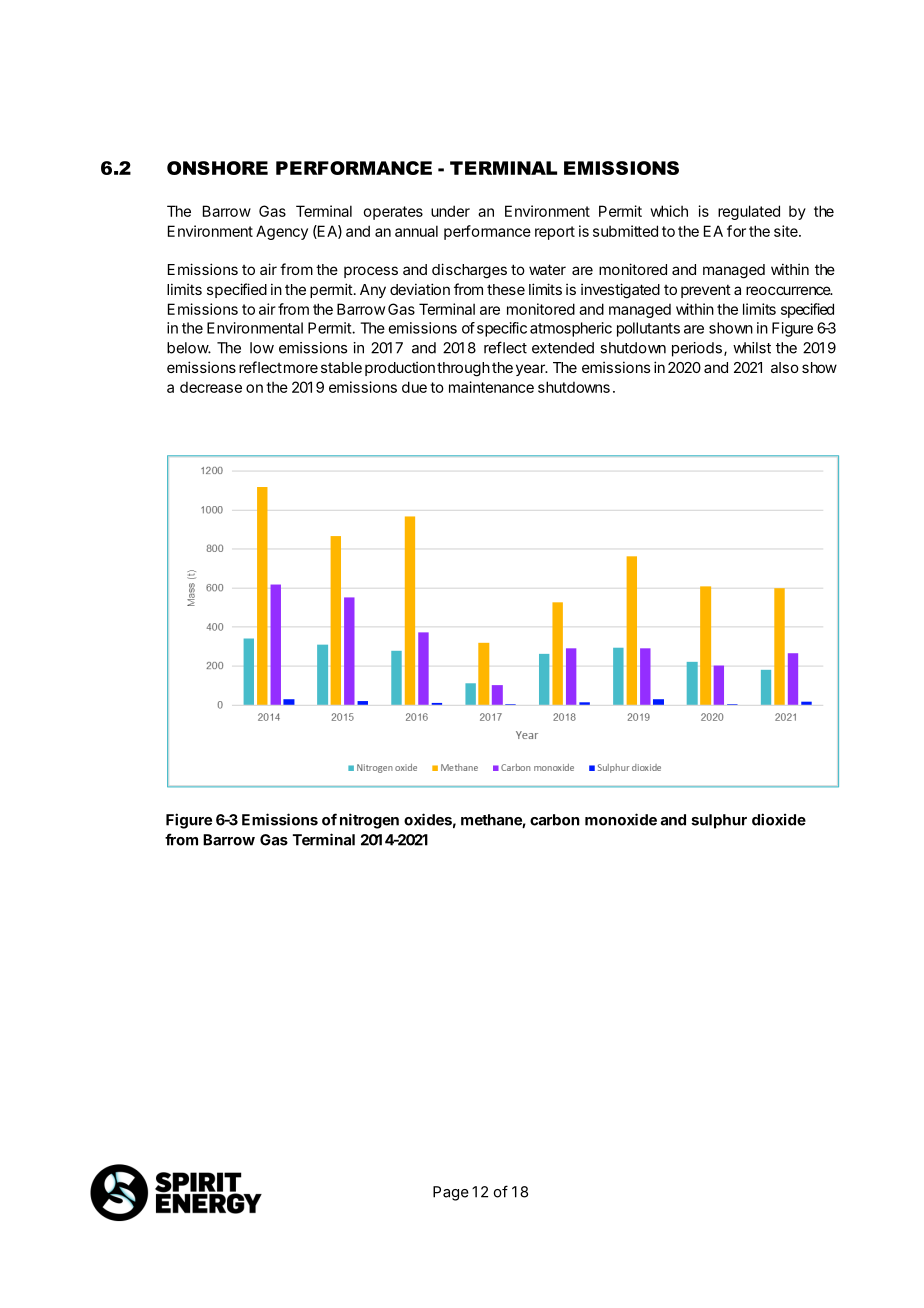  Describe the element at coordinates (555, 820) in the screenshot. I see `carbon` at that location.
